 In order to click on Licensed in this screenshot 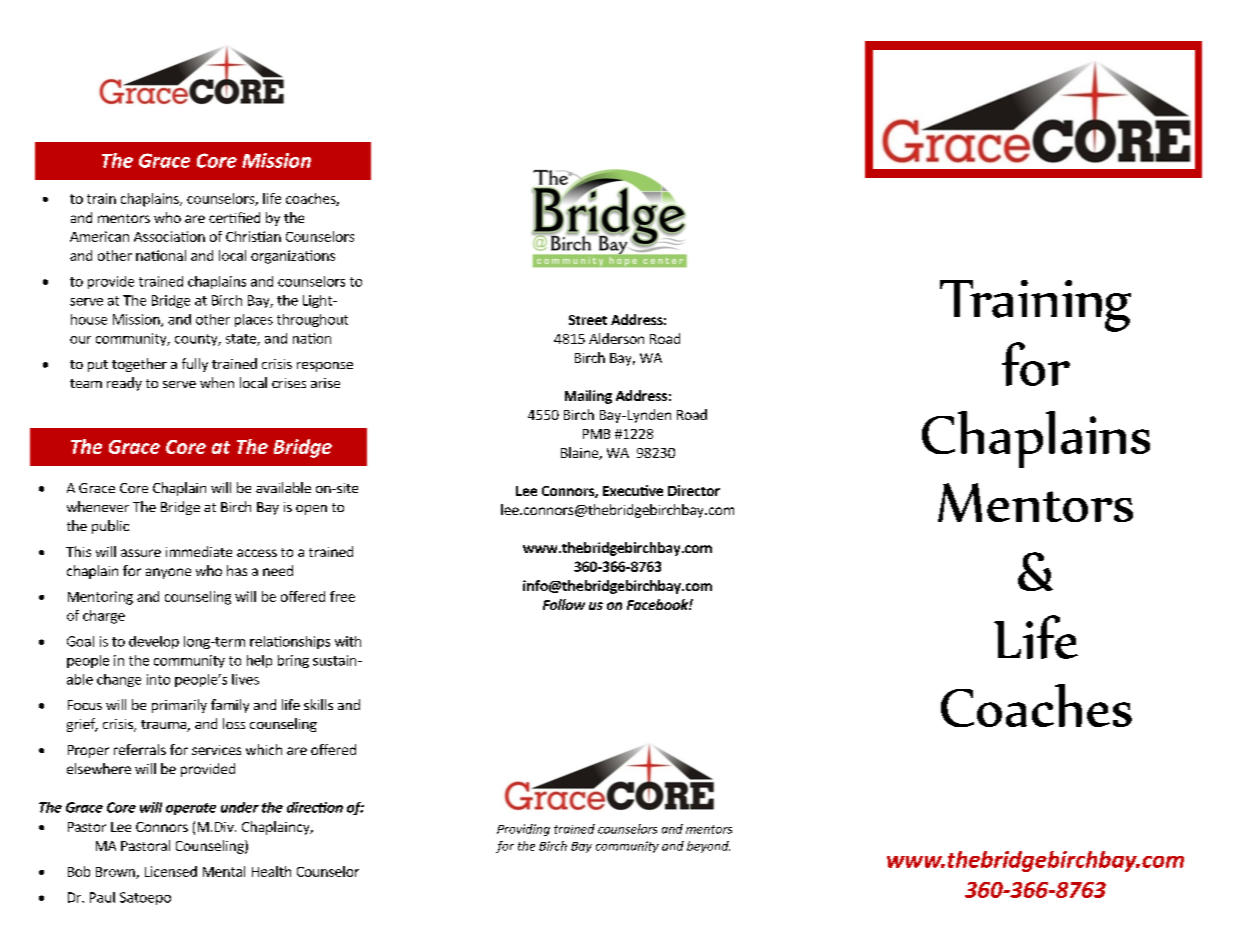, I will do `click(171, 871)`.
